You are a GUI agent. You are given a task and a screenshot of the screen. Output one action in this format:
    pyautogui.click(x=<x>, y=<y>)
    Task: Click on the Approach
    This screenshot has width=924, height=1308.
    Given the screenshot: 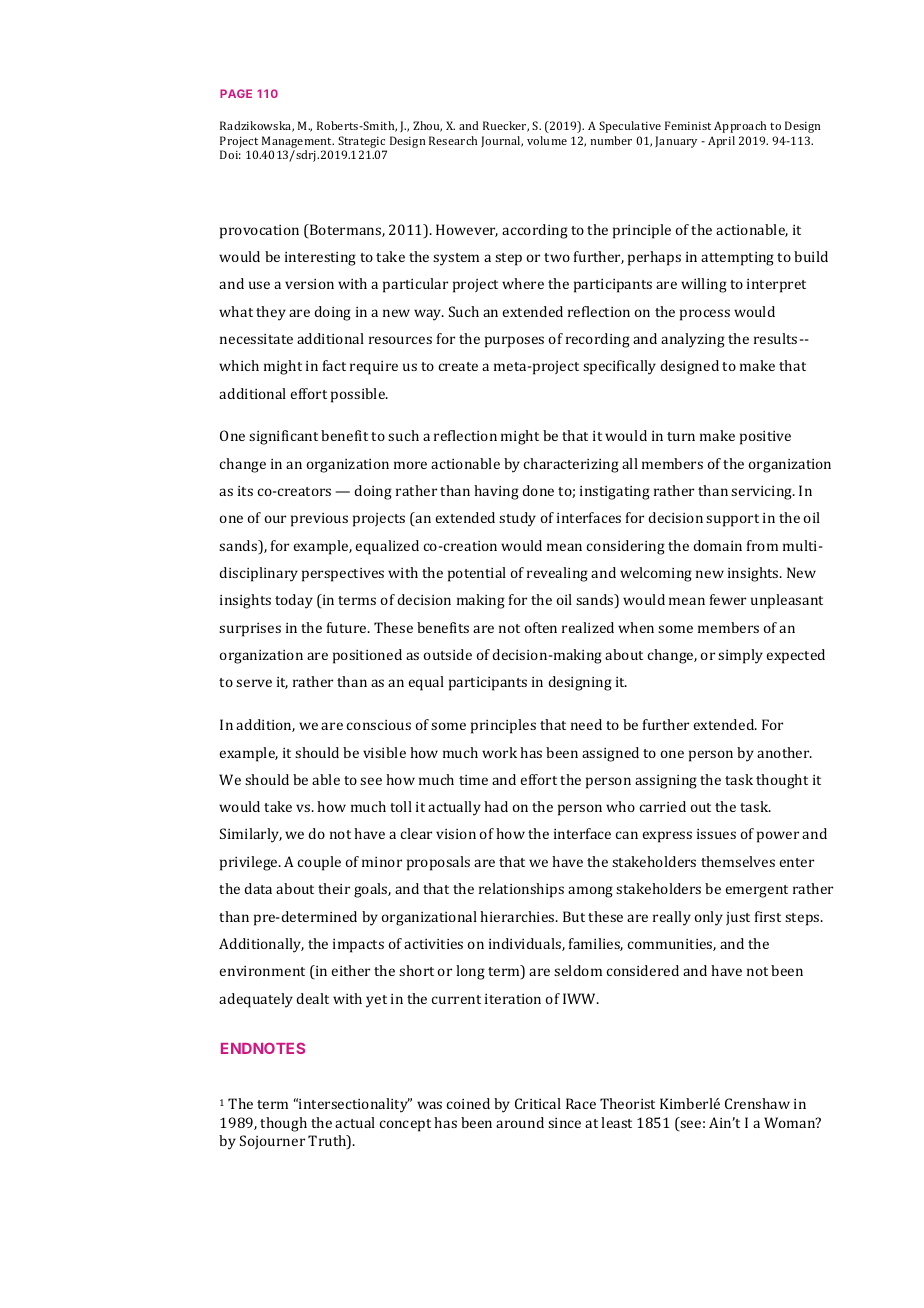 What is the action you would take?
    pyautogui.click(x=740, y=127)
